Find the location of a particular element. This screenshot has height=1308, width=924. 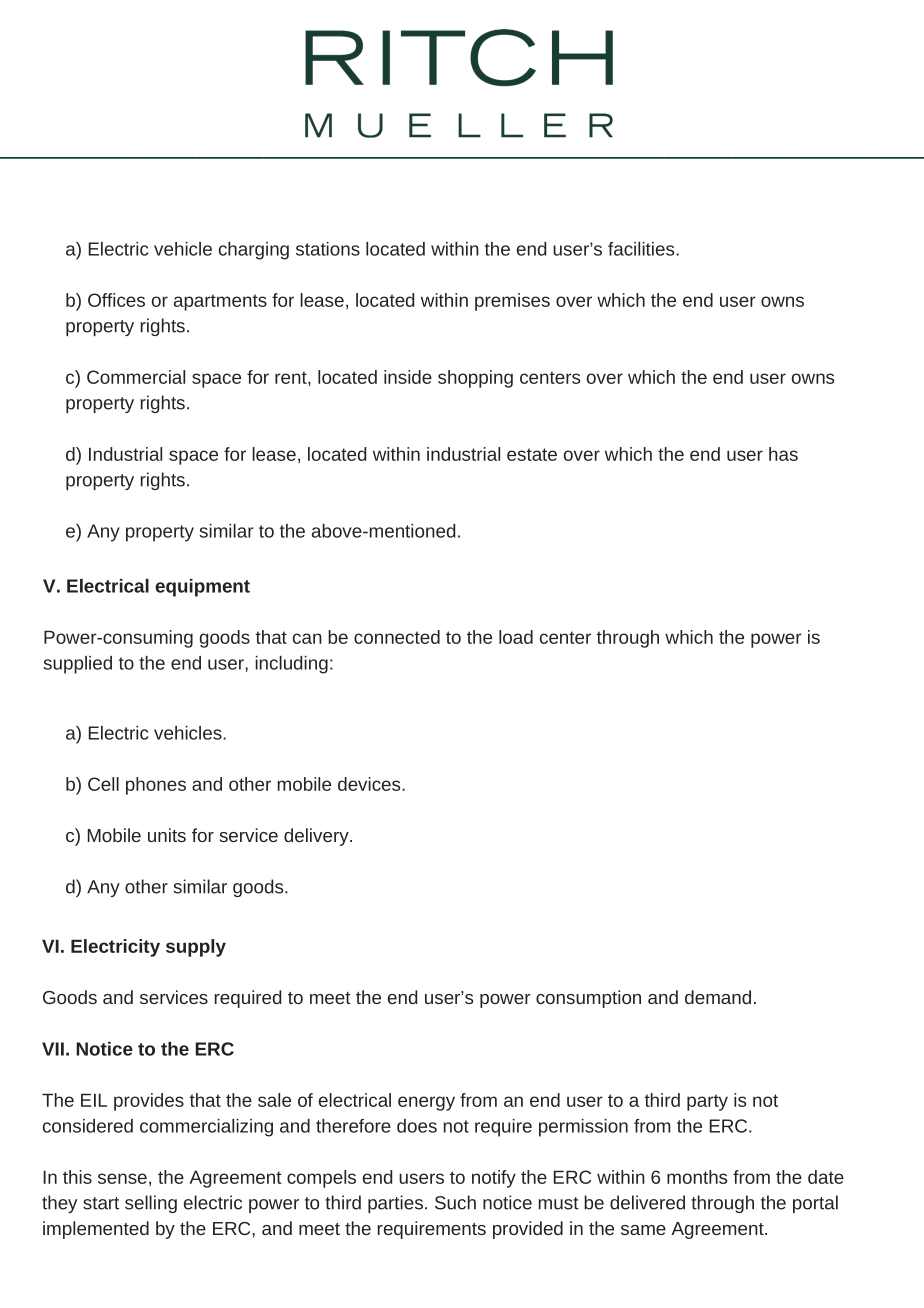

supply is located at coordinates (196, 948).
